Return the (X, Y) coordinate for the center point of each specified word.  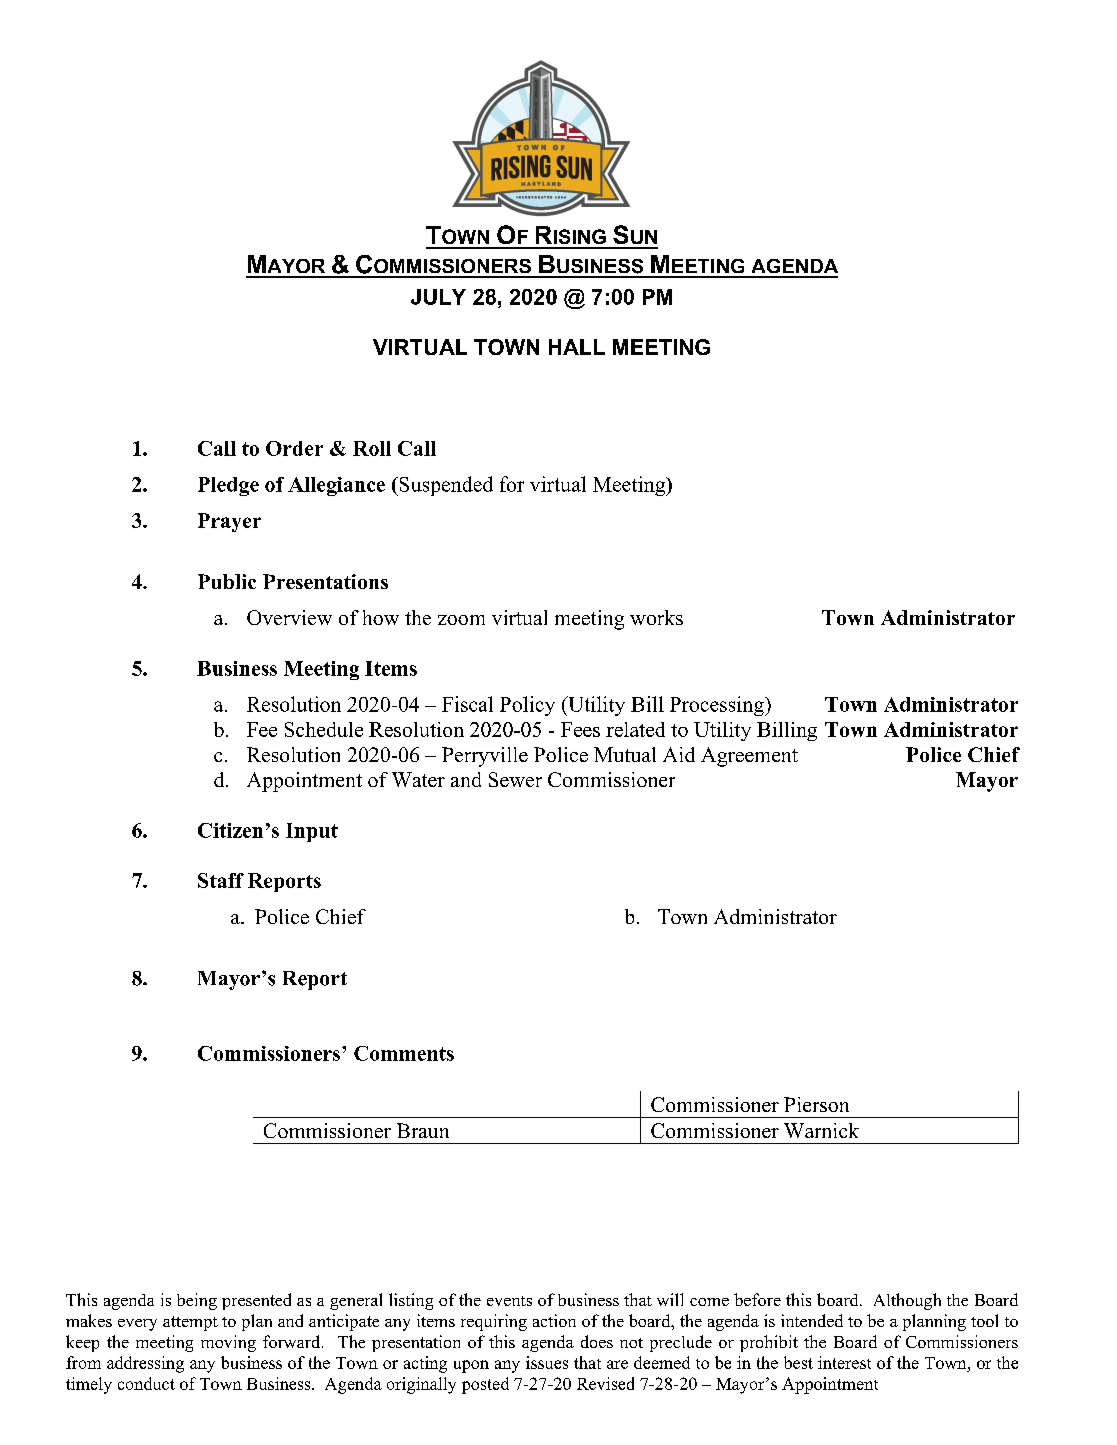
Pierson (816, 1104)
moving (228, 1343)
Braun (423, 1130)
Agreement (749, 757)
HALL (577, 347)
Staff (221, 880)
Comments (404, 1053)
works (656, 617)
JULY (438, 297)
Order (294, 448)
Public (227, 581)
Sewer (515, 779)
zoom (461, 620)
